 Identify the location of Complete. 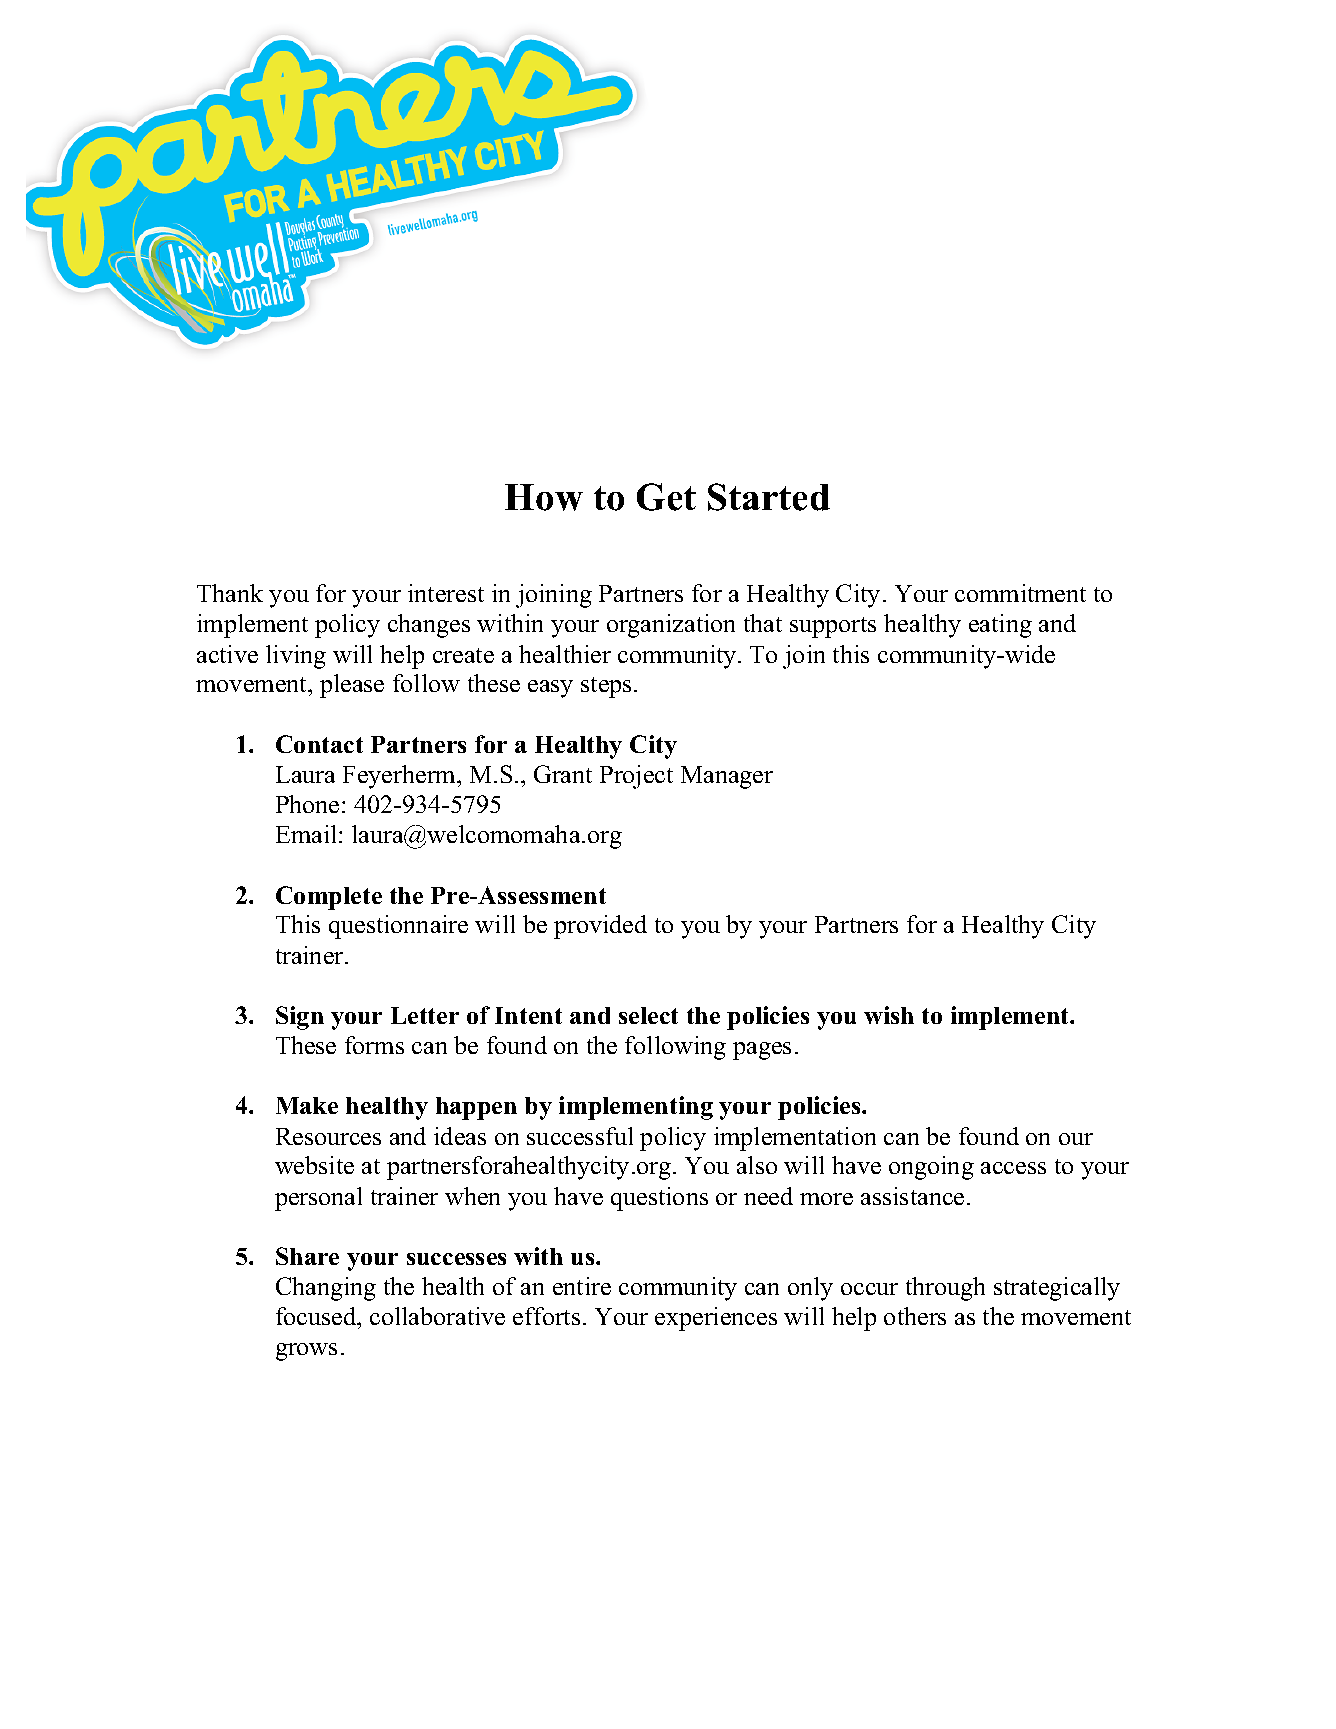
(329, 898).
